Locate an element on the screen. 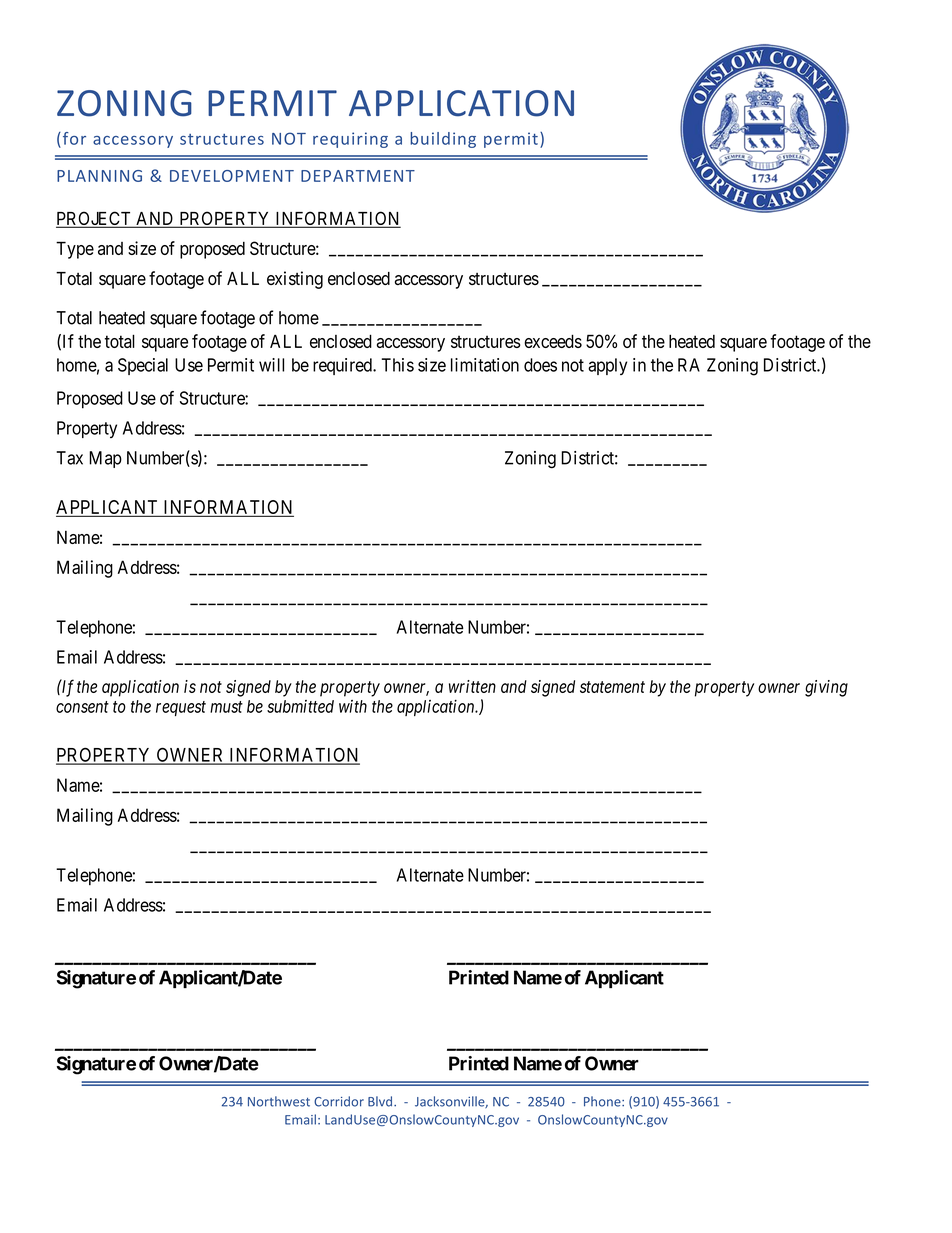 The width and height of the screenshot is (952, 1233). Special is located at coordinates (143, 366).
